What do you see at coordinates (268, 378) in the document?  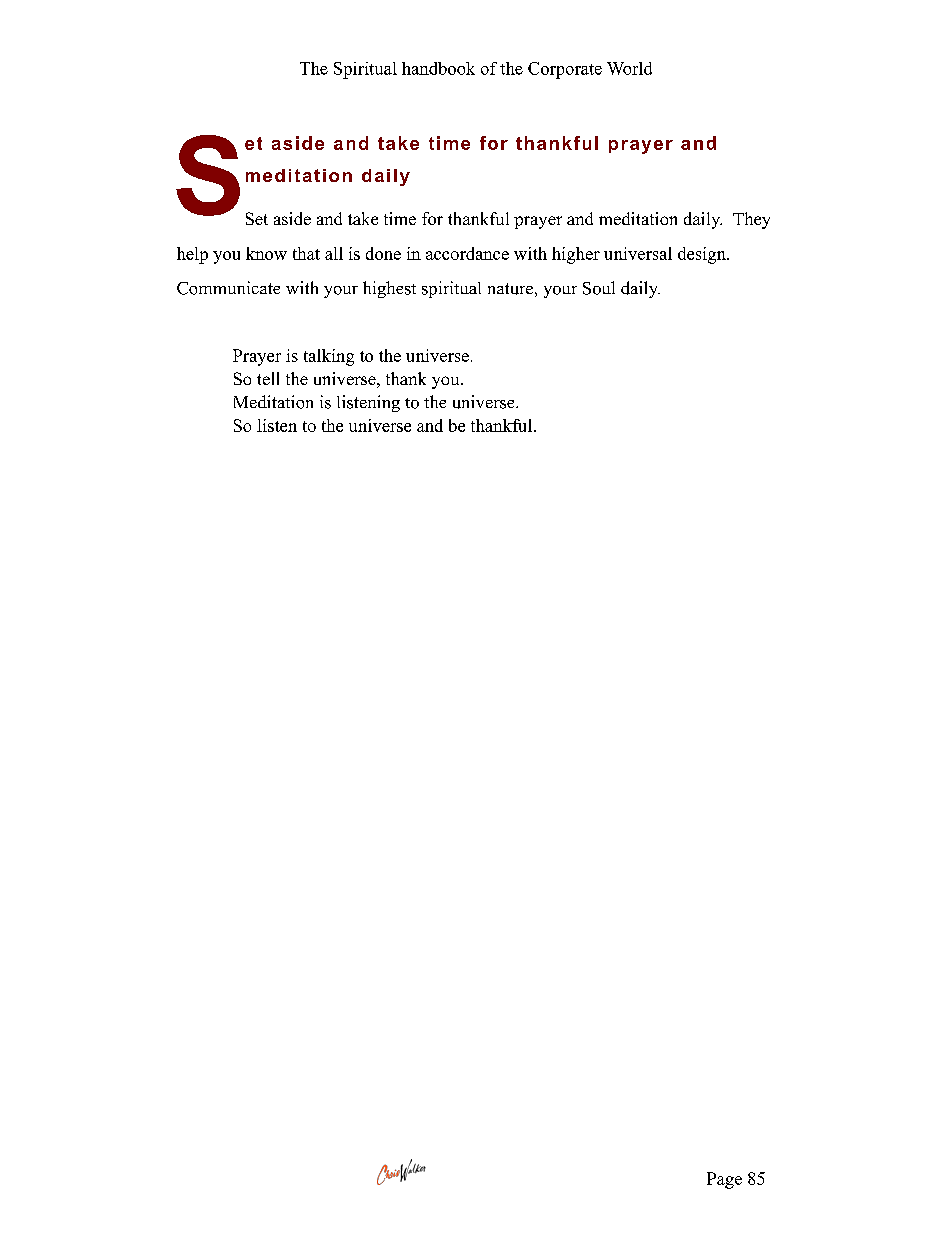 I see `tell` at bounding box center [268, 378].
